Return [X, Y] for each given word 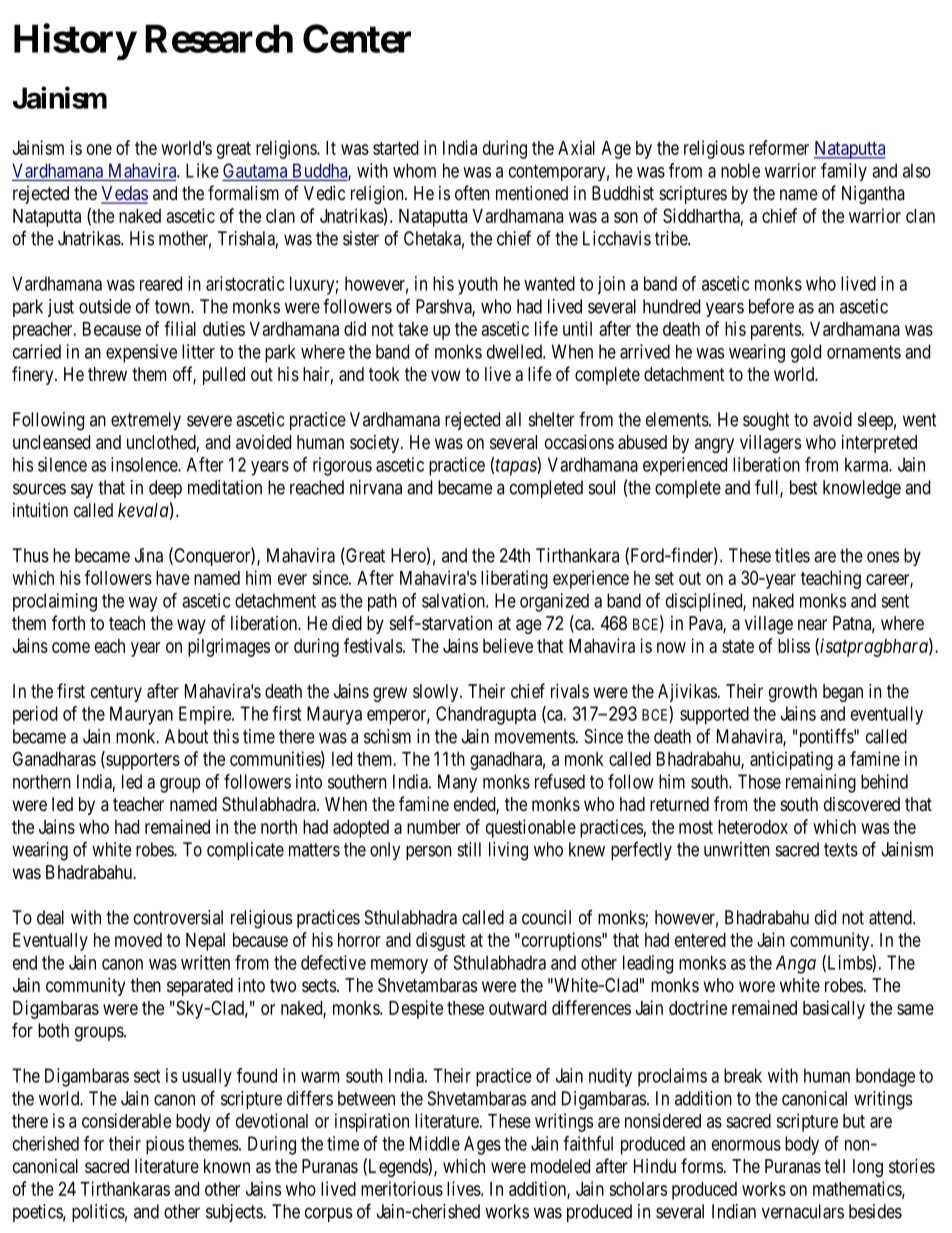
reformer [779, 147]
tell [834, 1166]
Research [219, 38]
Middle [435, 1143]
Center [357, 38]
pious [165, 1145]
